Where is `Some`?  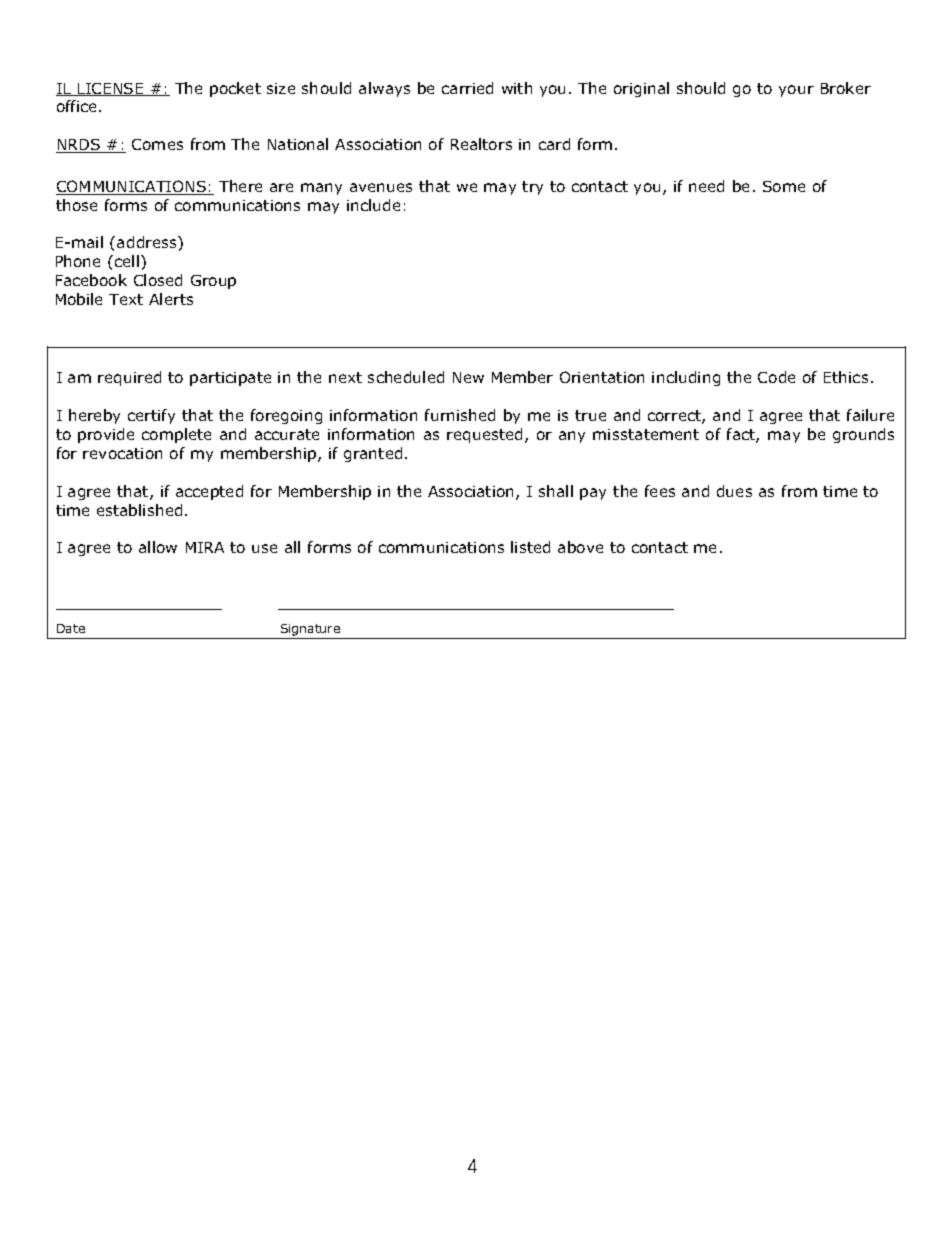 Some is located at coordinates (784, 186).
